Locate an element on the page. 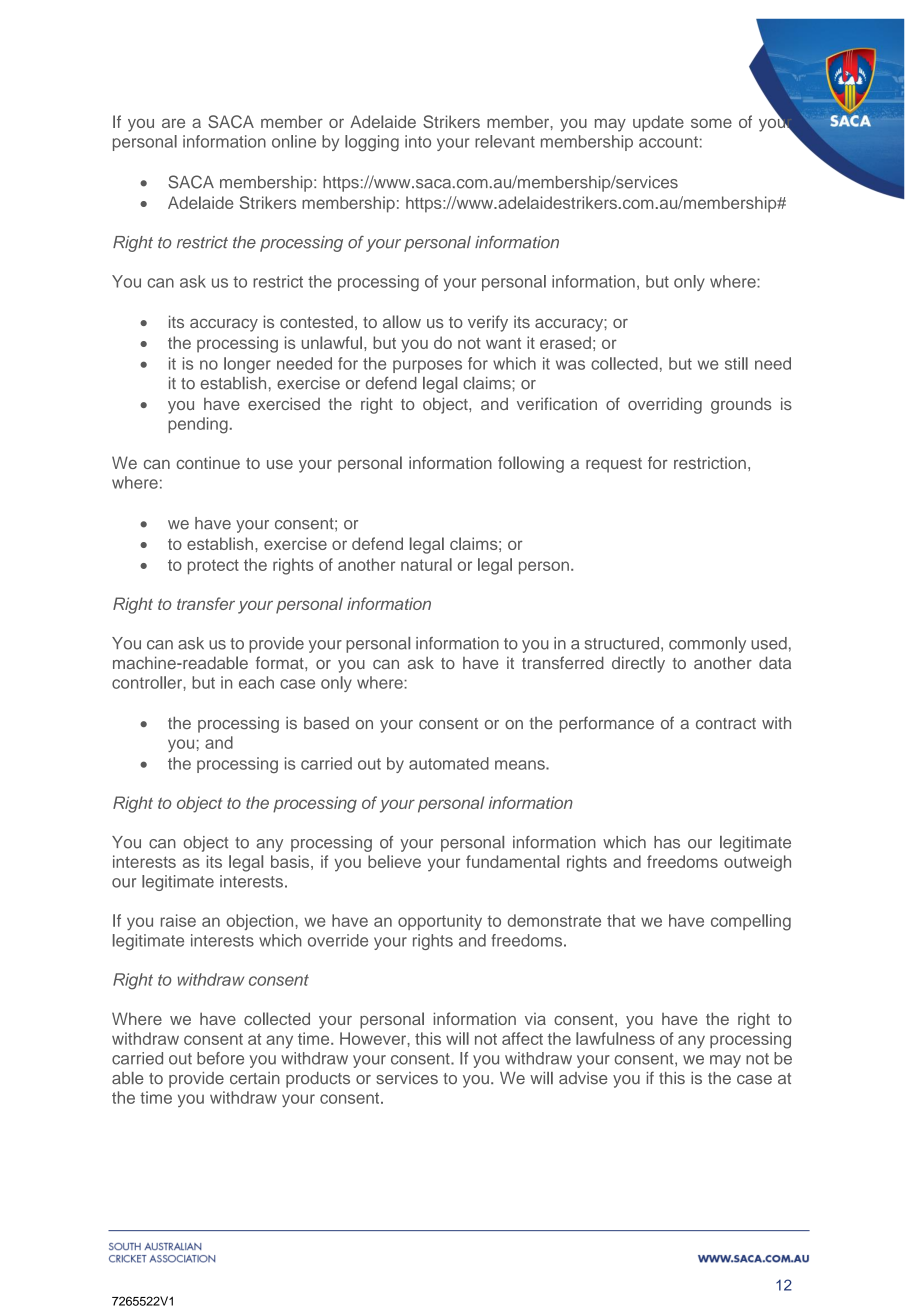 This document has height=1308, width=924. before is located at coordinates (220, 1058).
